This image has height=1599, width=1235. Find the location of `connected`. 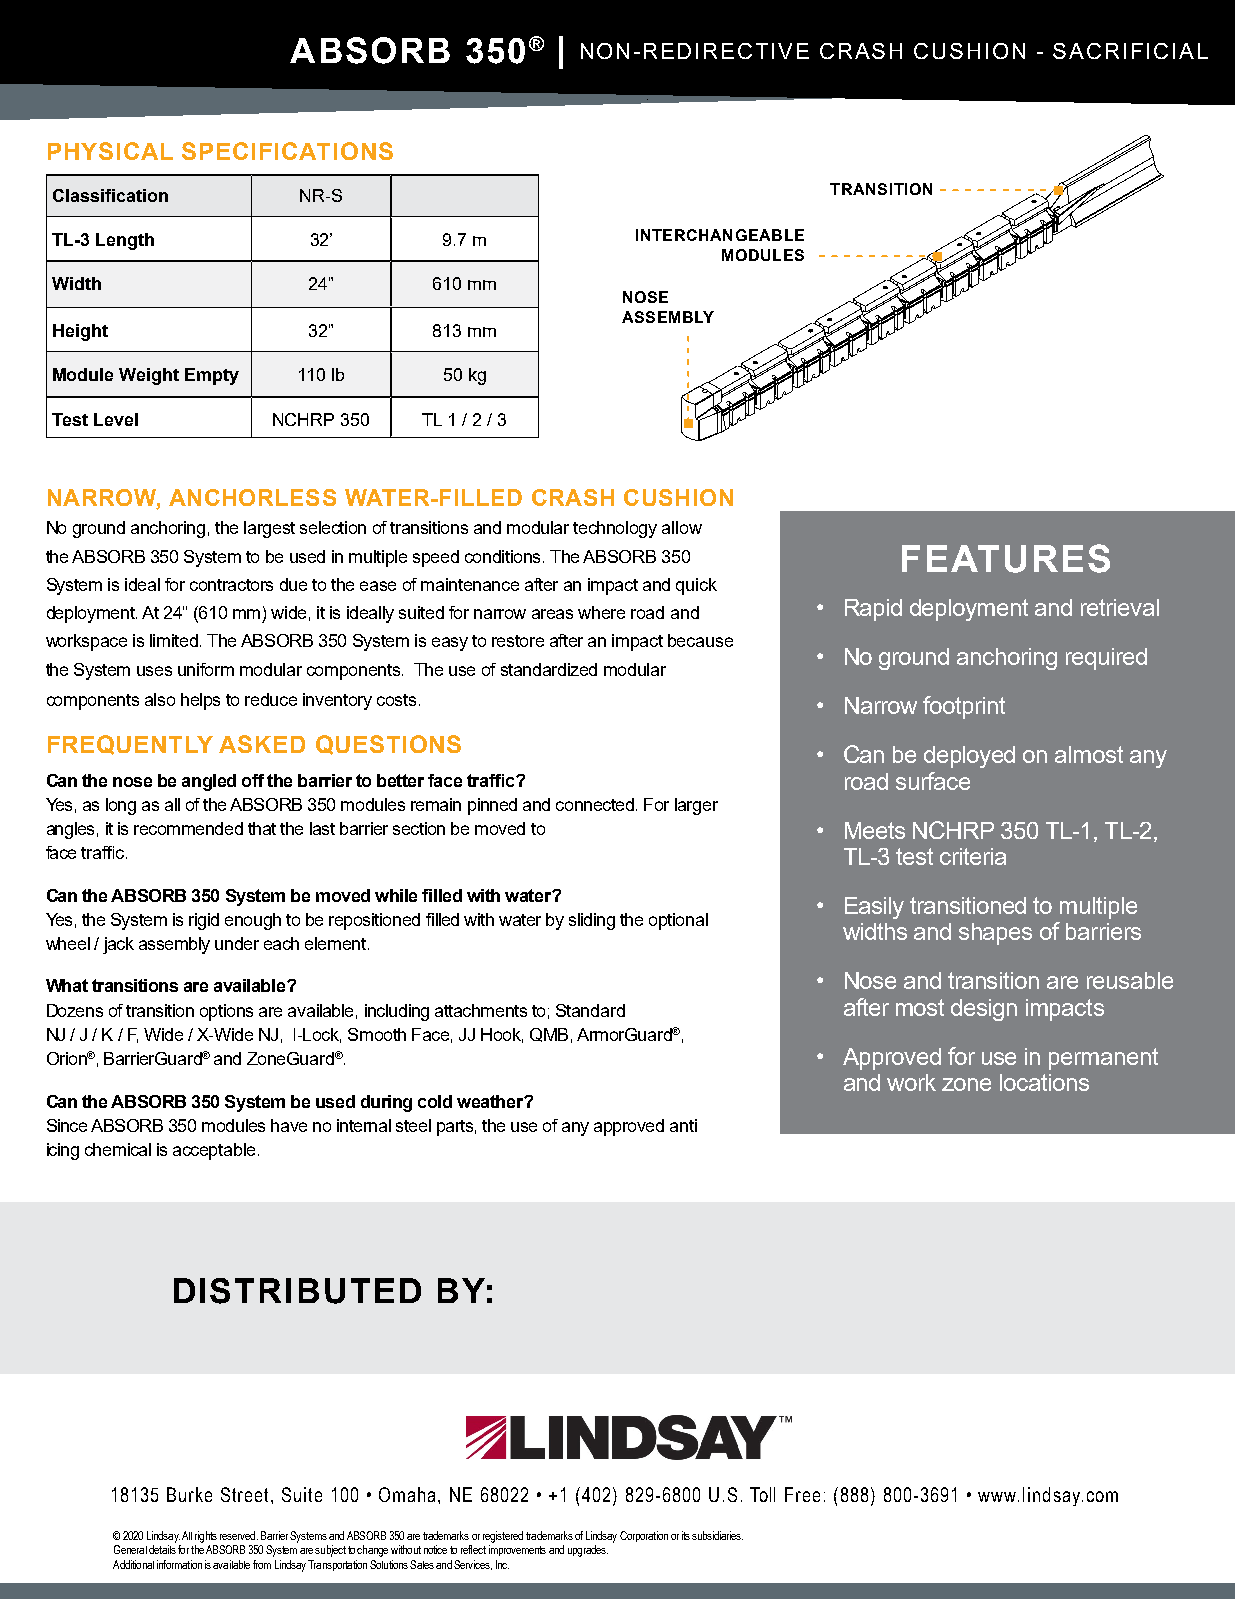

connected is located at coordinates (596, 804).
